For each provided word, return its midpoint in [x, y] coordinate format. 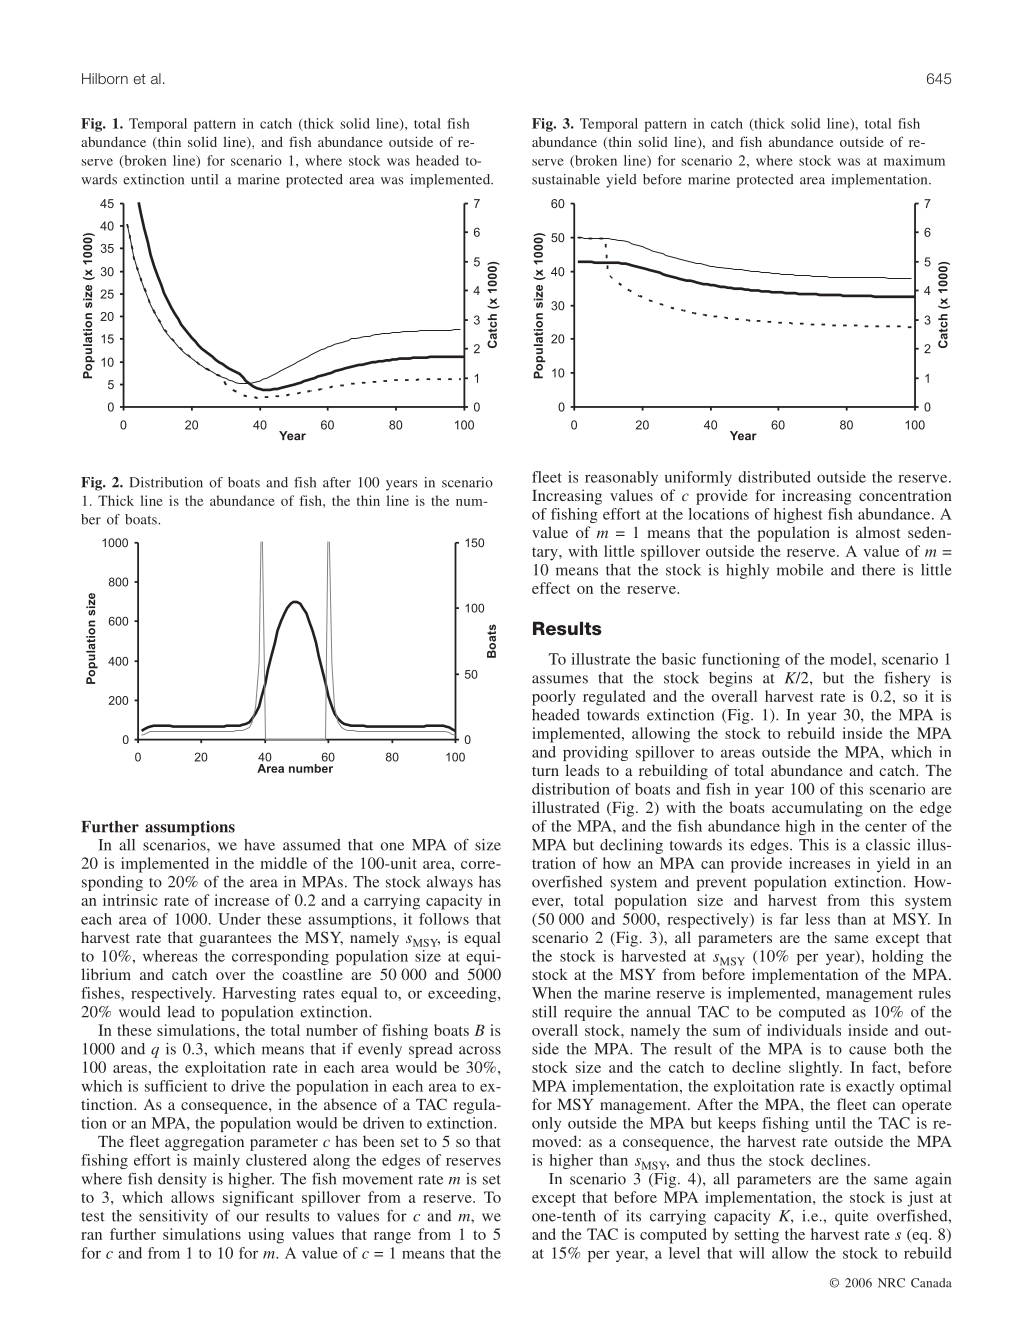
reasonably [621, 478]
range [392, 1238]
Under [239, 919]
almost [878, 532]
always [450, 883]
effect [551, 588]
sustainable [566, 179]
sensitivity [173, 1217]
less [817, 919]
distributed [774, 477]
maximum [914, 160]
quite [851, 1217]
